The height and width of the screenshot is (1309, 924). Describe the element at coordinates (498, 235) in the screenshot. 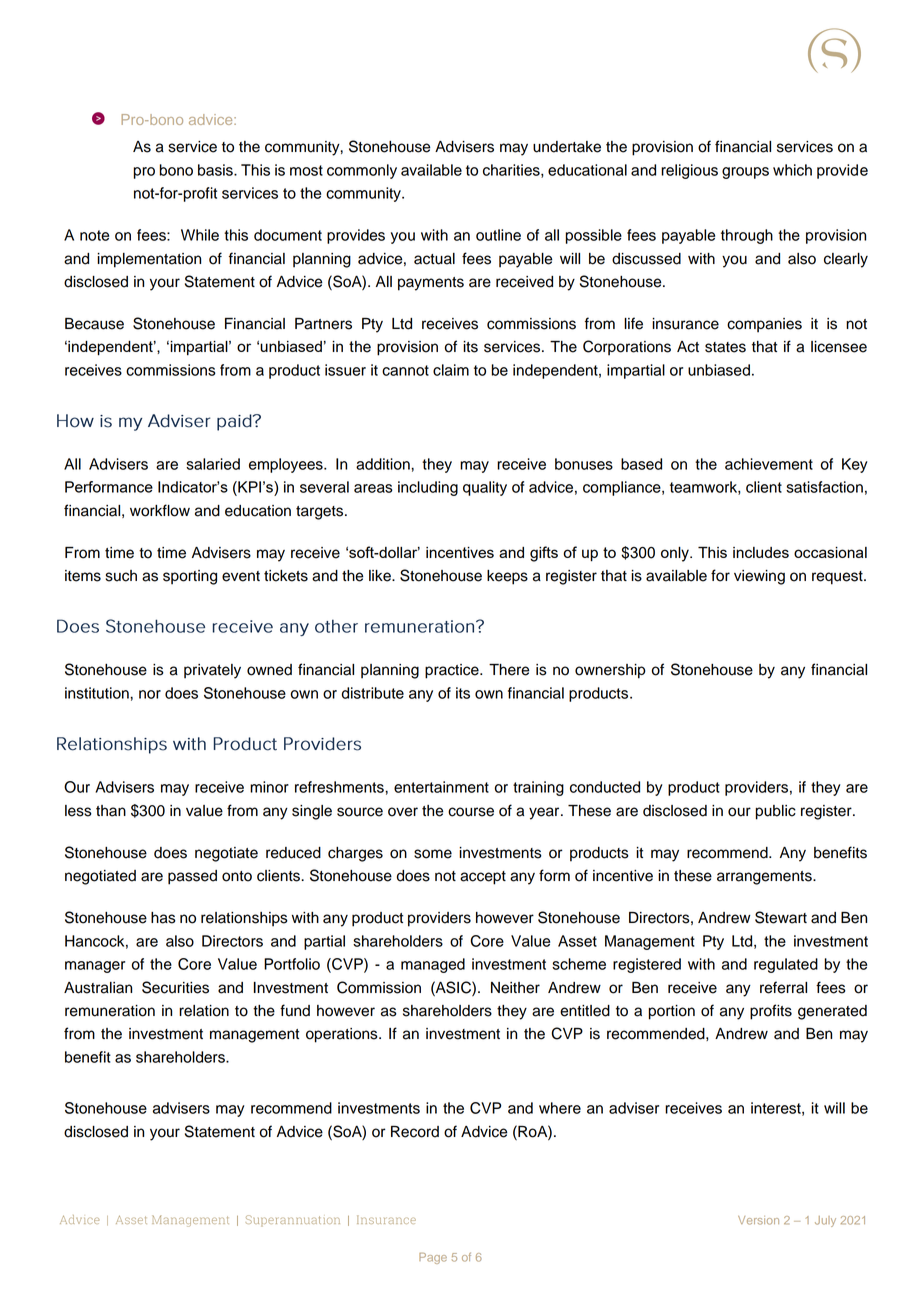

I see `outline` at that location.
